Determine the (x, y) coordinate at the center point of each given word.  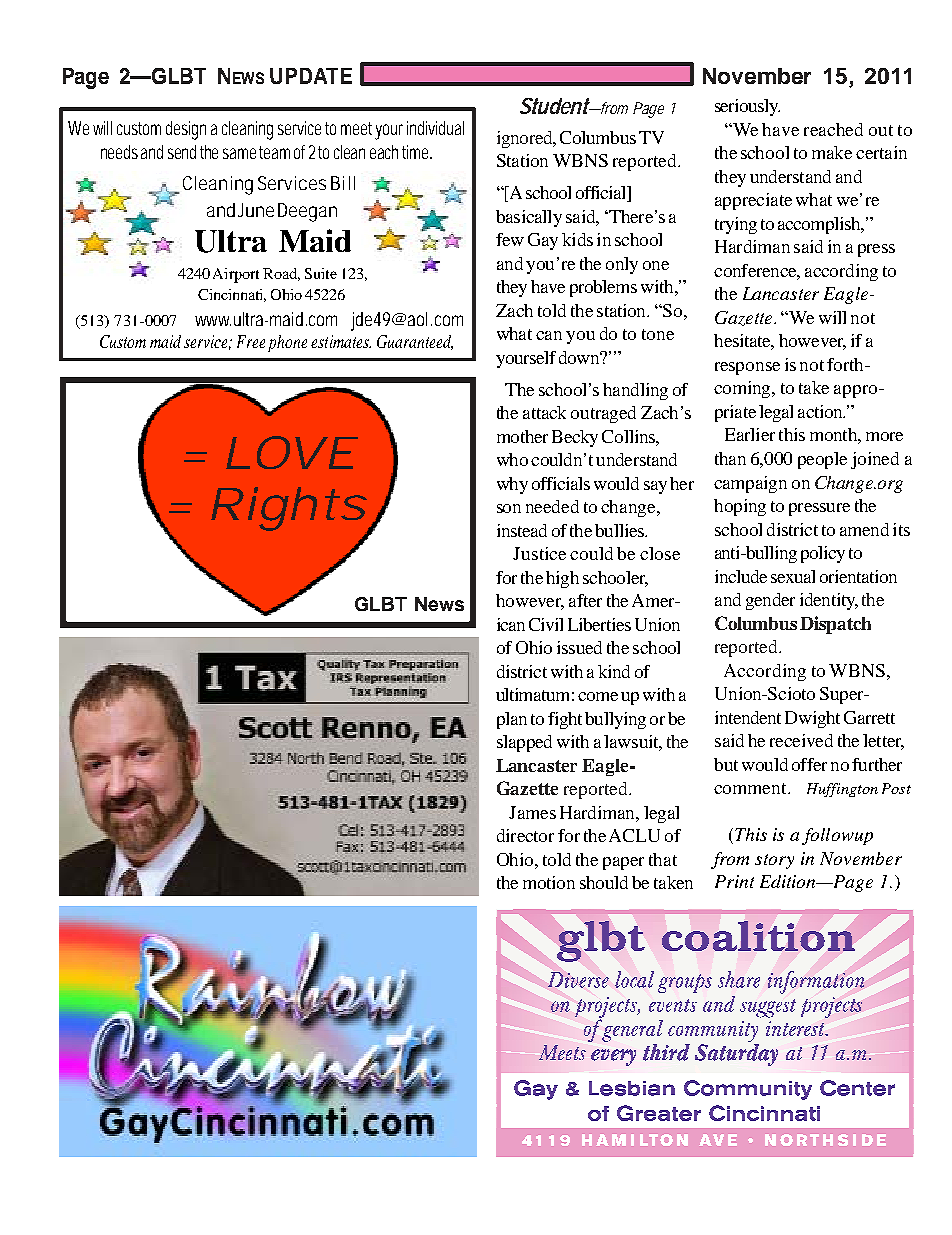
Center (857, 1088)
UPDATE (311, 76)
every (613, 1057)
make (832, 152)
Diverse (578, 980)
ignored (526, 139)
